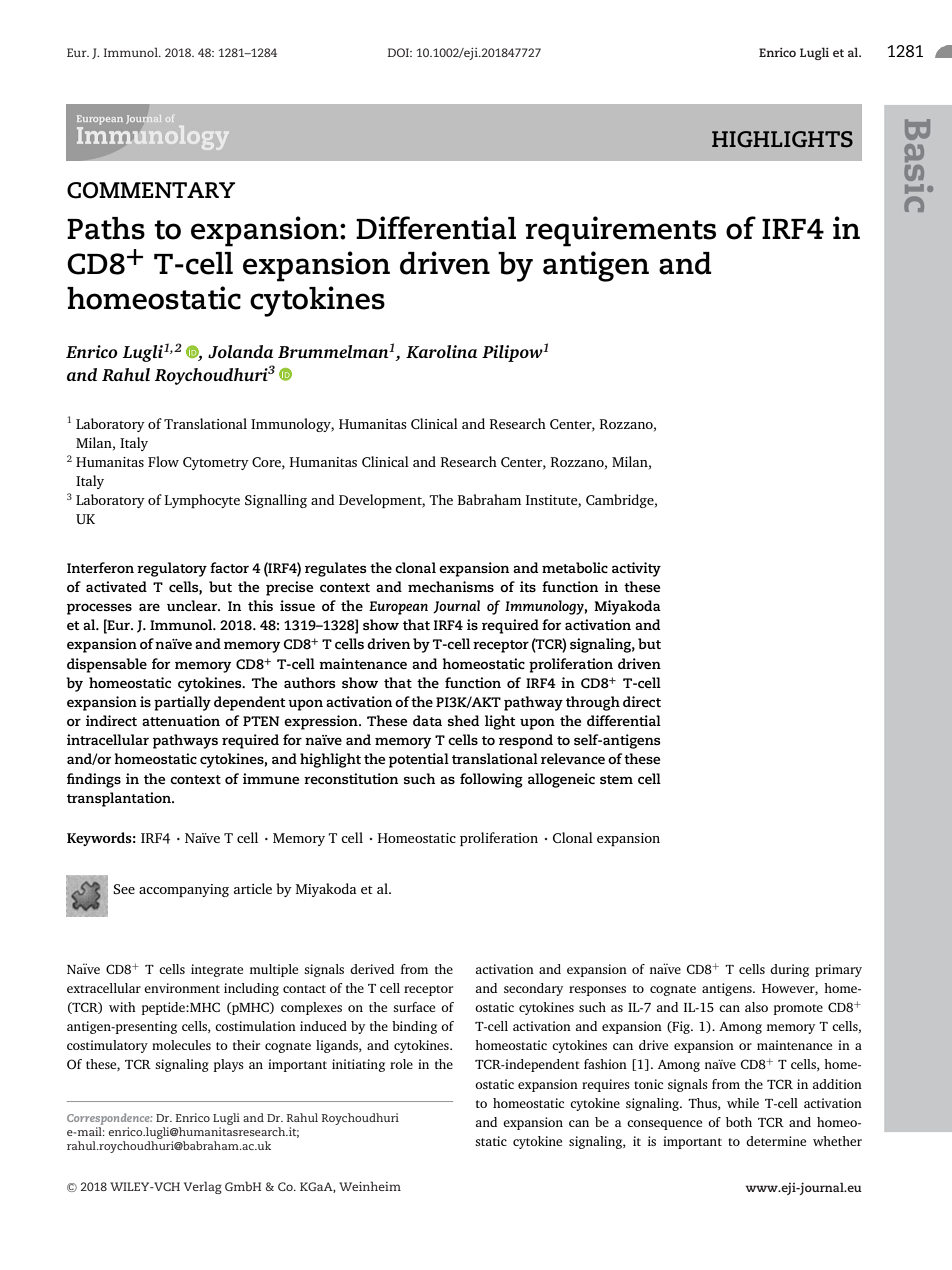 The image size is (952, 1270). Describe the element at coordinates (106, 228) in the page. I see `Paths` at that location.
